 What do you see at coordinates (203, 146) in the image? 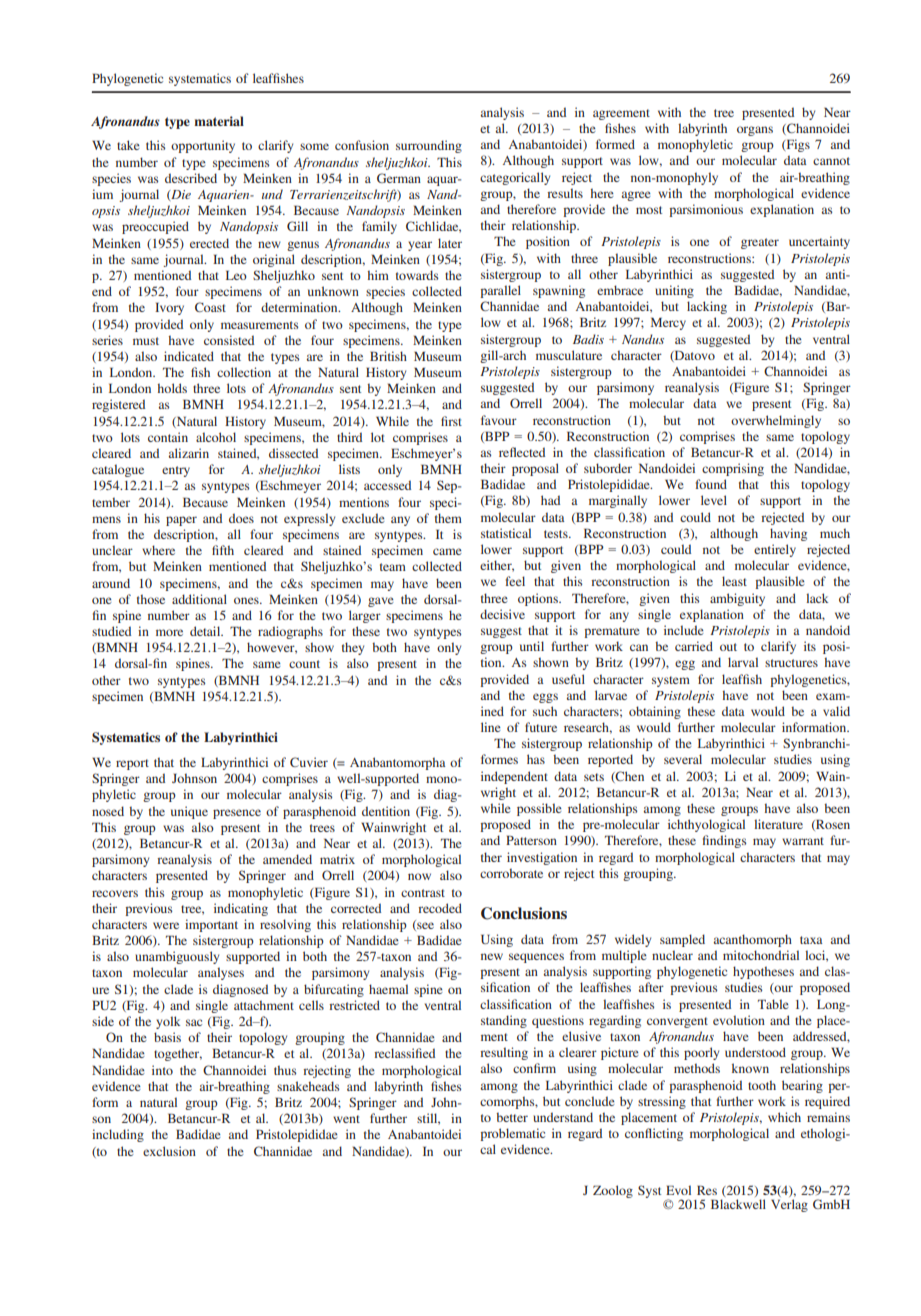
I see `opportunity` at bounding box center [203, 146].
